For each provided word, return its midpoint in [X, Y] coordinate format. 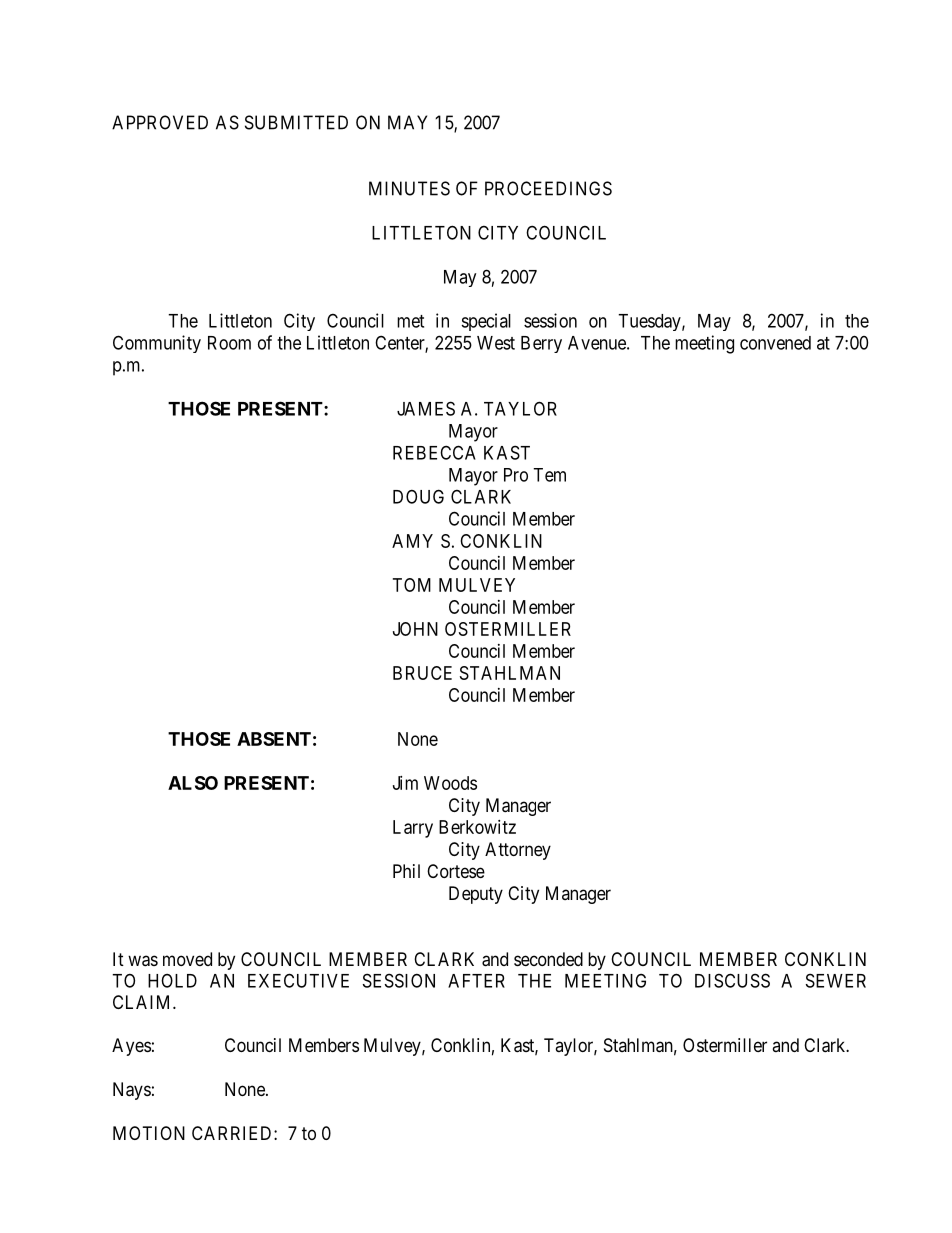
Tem [549, 475]
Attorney [518, 851]
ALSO [193, 783]
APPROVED [160, 122]
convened [775, 343]
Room [229, 343]
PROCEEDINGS [548, 188]
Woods [450, 783]
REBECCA [434, 452]
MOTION [149, 1133]
